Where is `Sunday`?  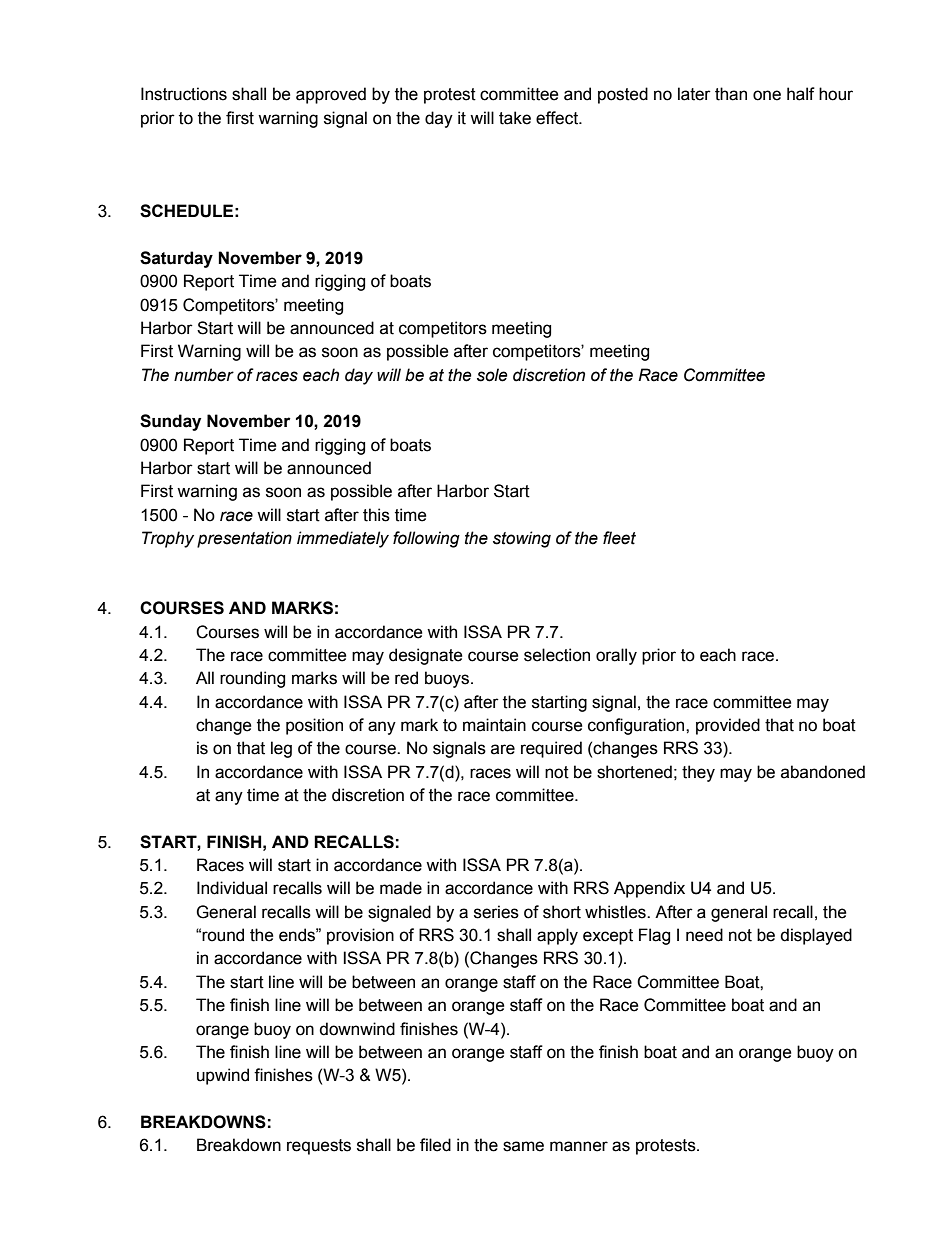 Sunday is located at coordinates (170, 422).
